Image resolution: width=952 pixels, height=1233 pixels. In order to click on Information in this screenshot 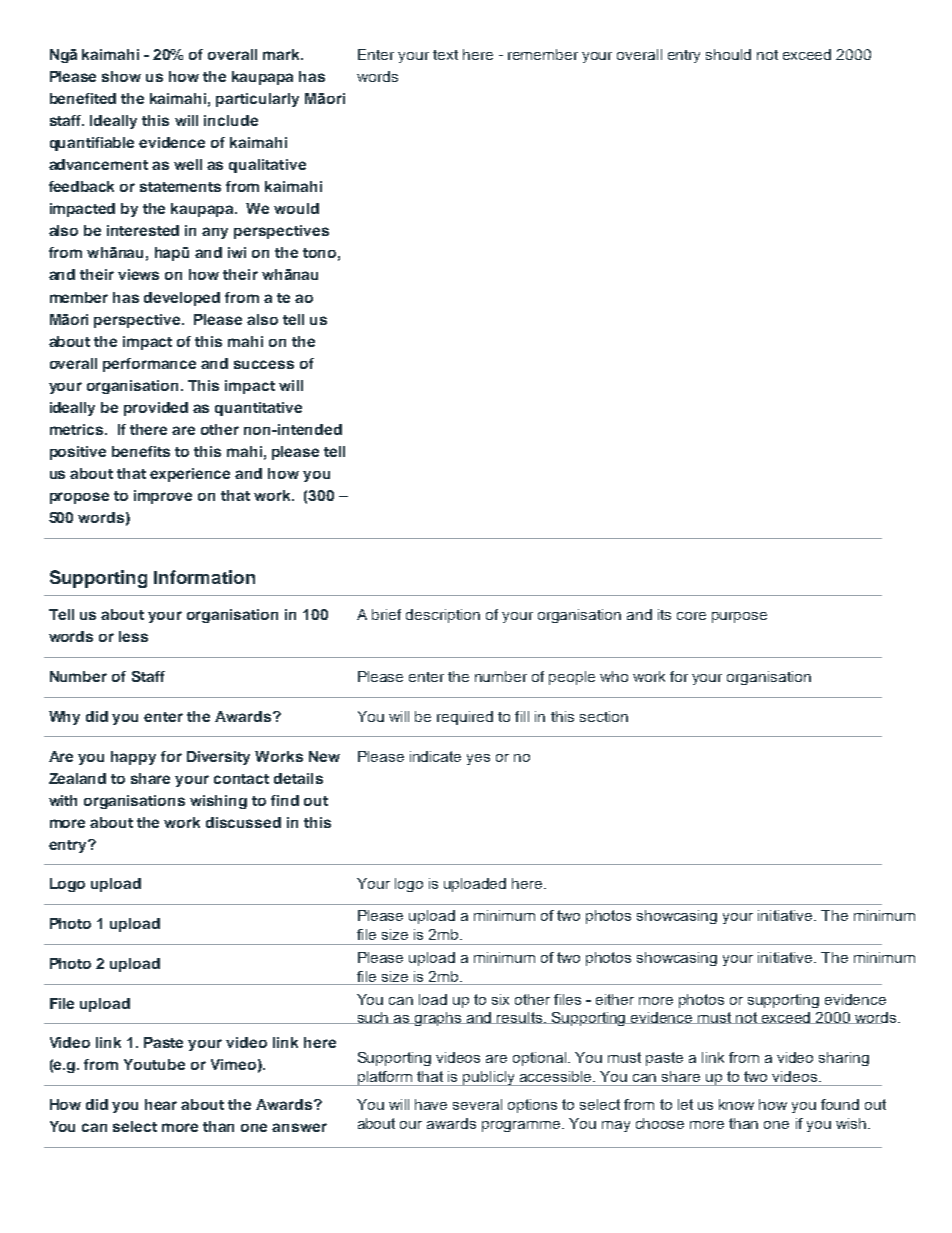, I will do `click(204, 577)`.
